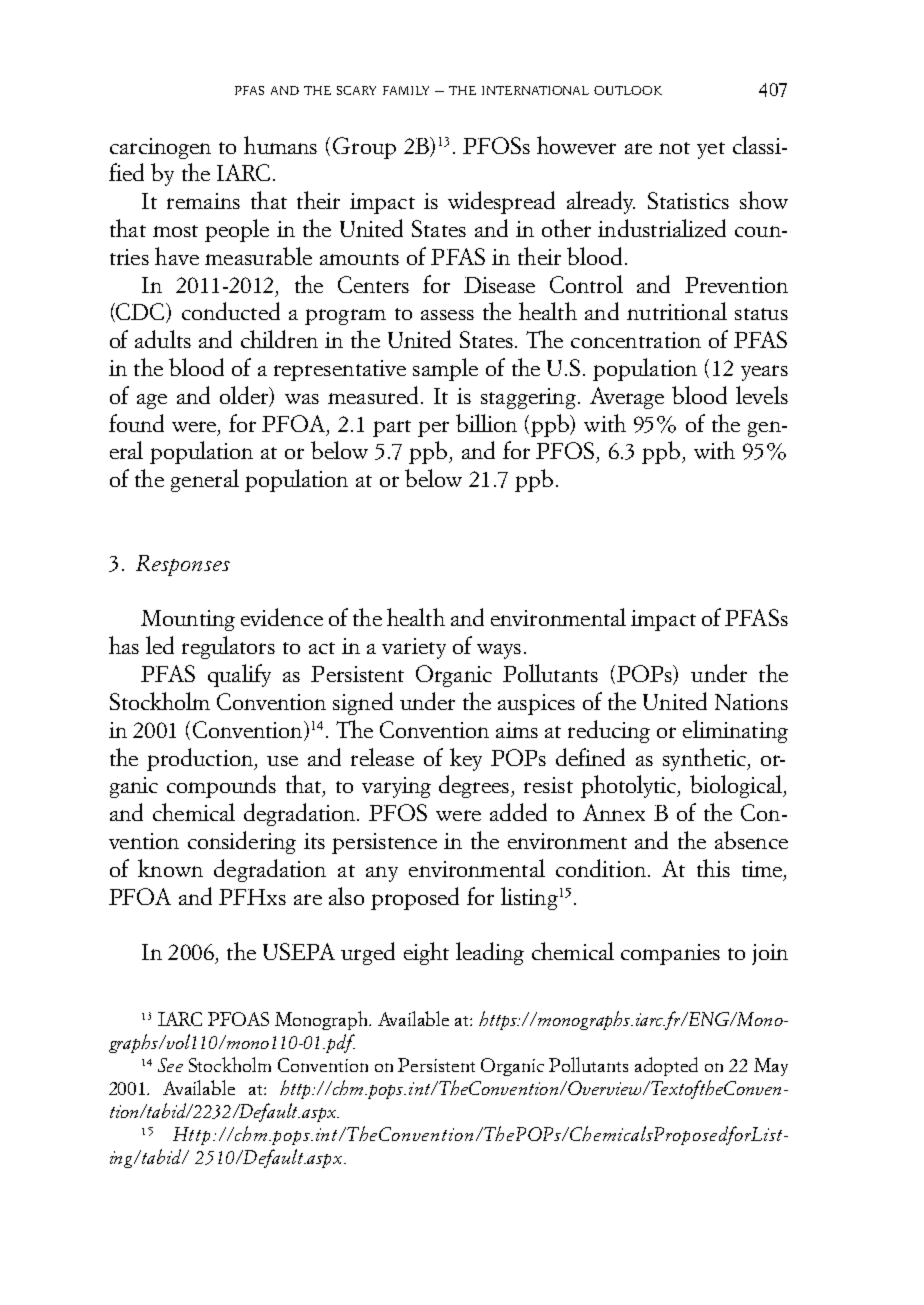 The width and height of the screenshot is (924, 1305). What do you see at coordinates (406, 90) in the screenshot?
I see `FAMILY` at bounding box center [406, 90].
